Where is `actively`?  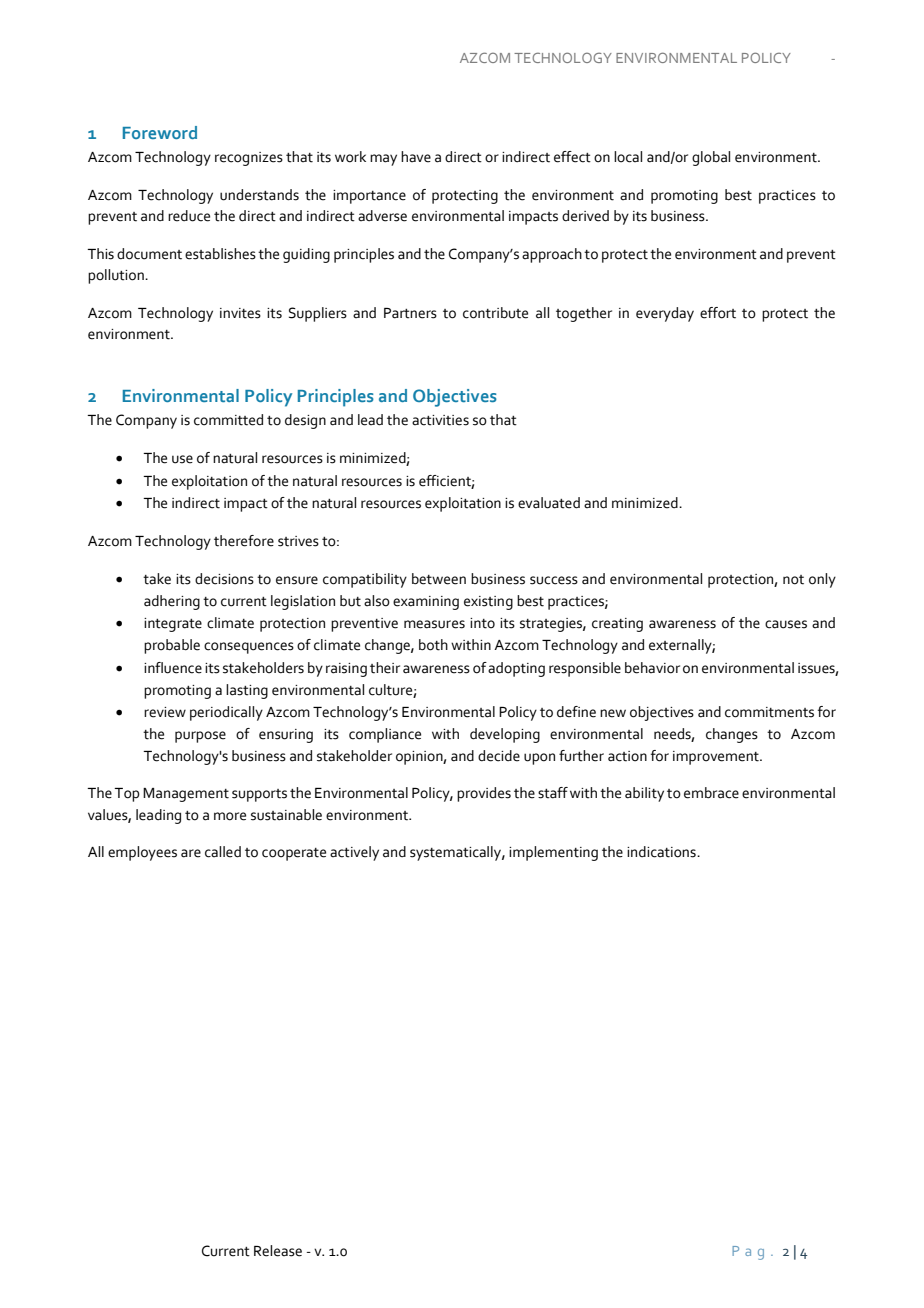
actively is located at coordinates (354, 853).
